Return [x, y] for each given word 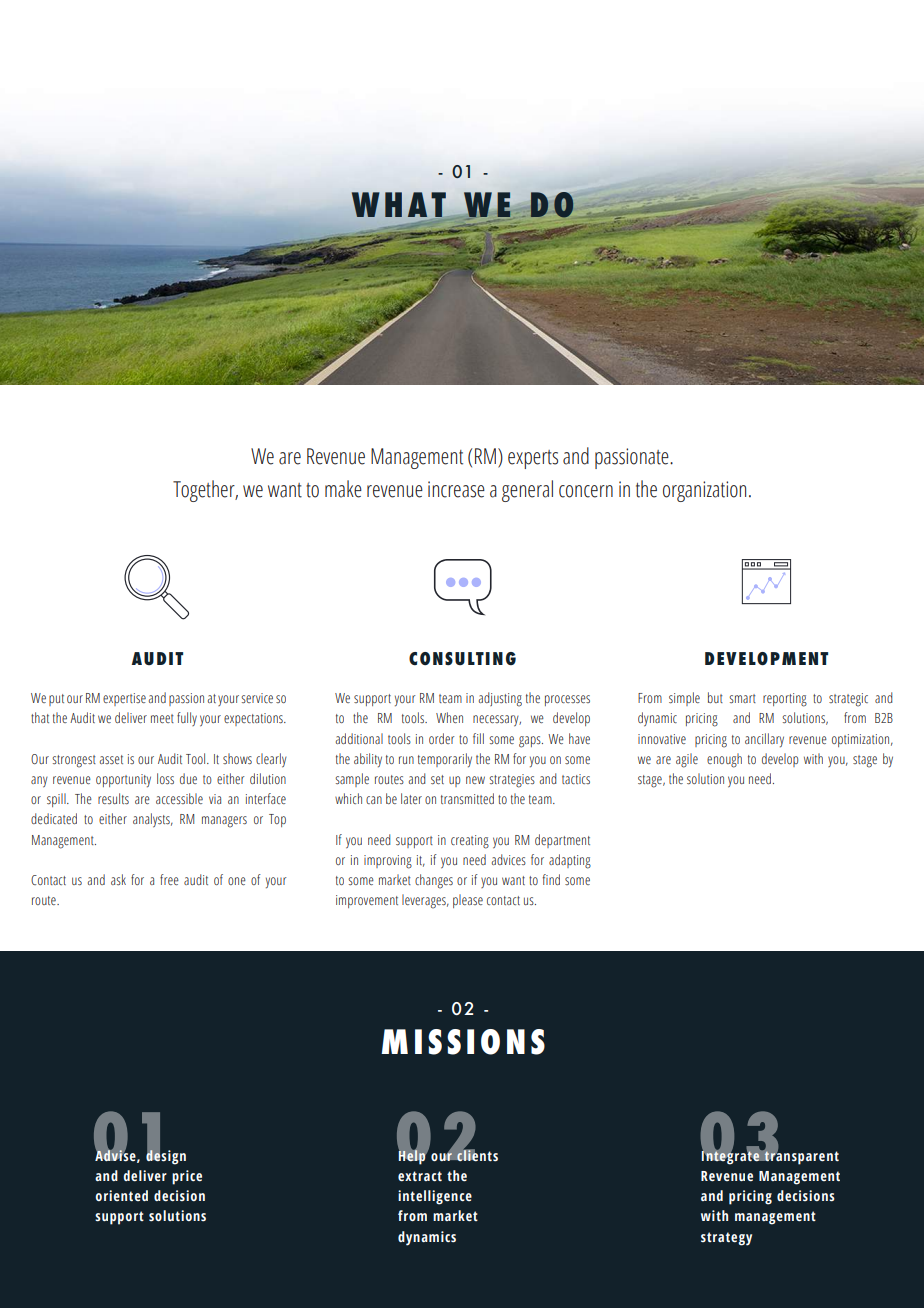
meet [162, 718]
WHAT [400, 206]
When [449, 717]
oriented [121, 1195]
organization [704, 491]
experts [533, 459]
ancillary [764, 740]
